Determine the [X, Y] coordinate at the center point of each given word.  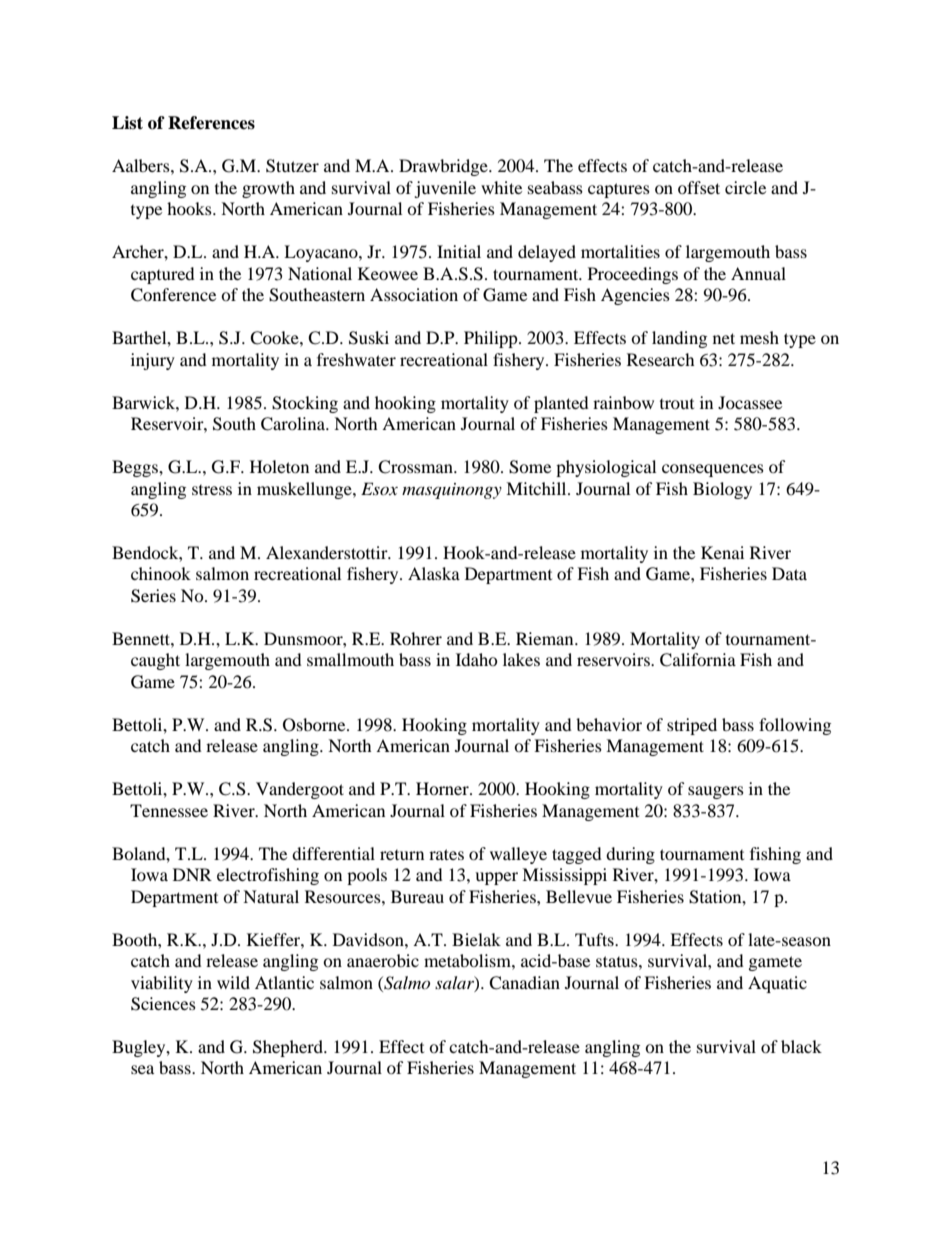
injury [153, 361]
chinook [161, 573]
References [211, 123]
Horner [443, 788]
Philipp [492, 339]
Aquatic [777, 984]
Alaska [434, 573]
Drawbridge [444, 167]
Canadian [524, 983]
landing [679, 339]
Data [789, 573]
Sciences [163, 1004]
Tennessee [169, 810]
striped [692, 726]
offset [699, 187]
